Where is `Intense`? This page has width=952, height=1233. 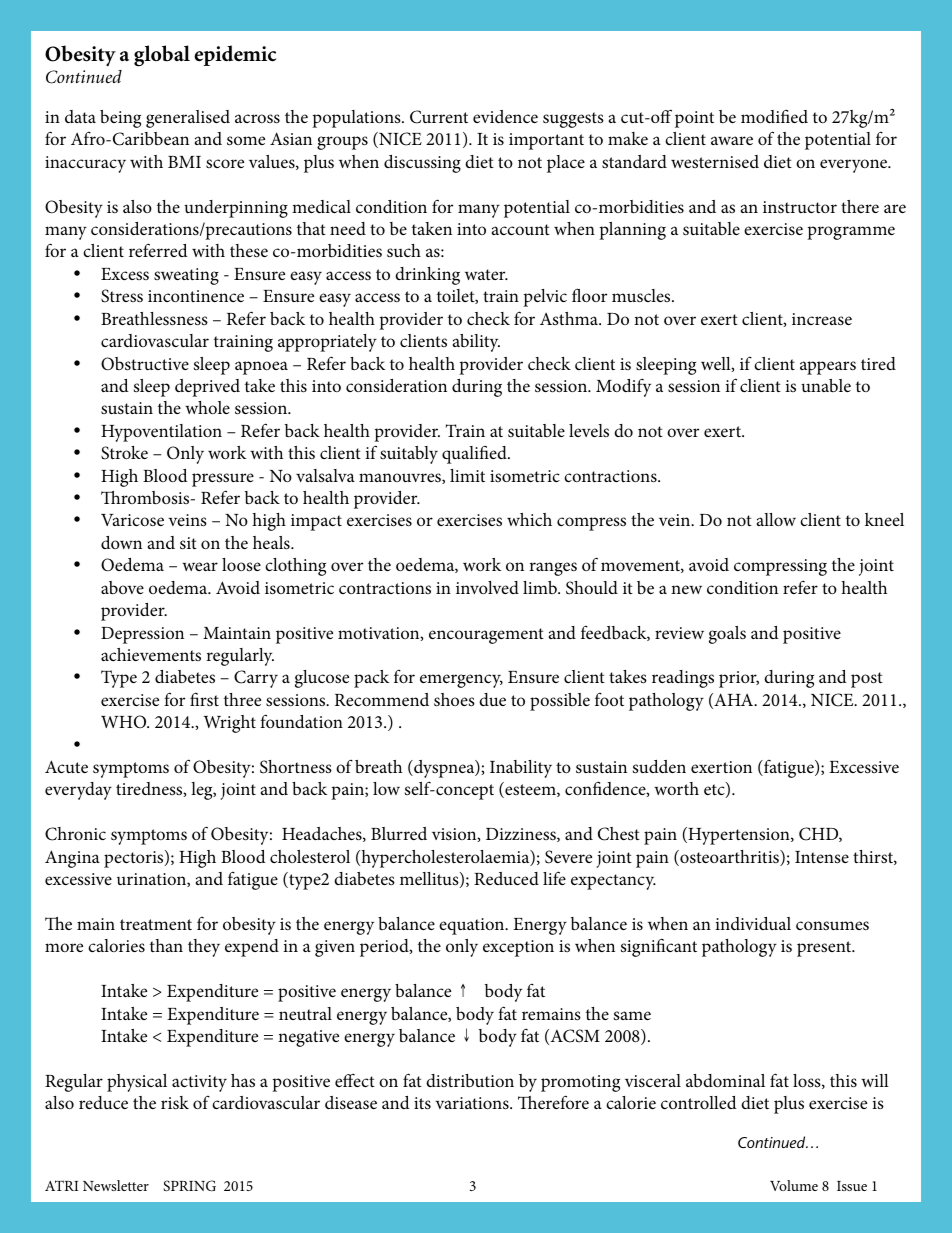
Intense is located at coordinates (822, 857).
